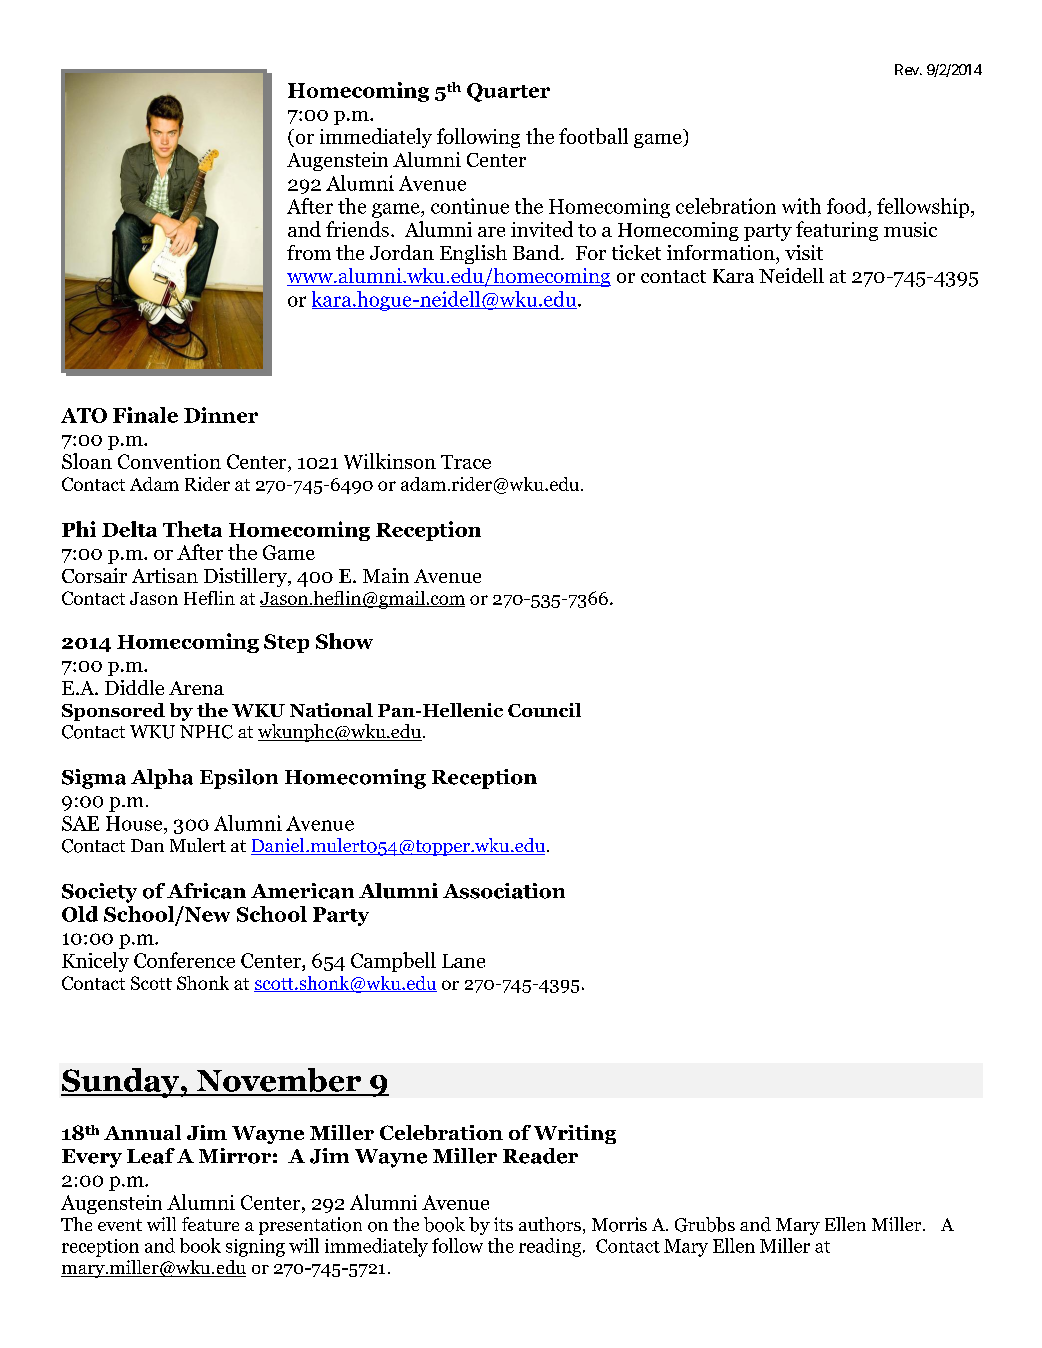  Describe the element at coordinates (192, 529) in the screenshot. I see `Theta` at that location.
